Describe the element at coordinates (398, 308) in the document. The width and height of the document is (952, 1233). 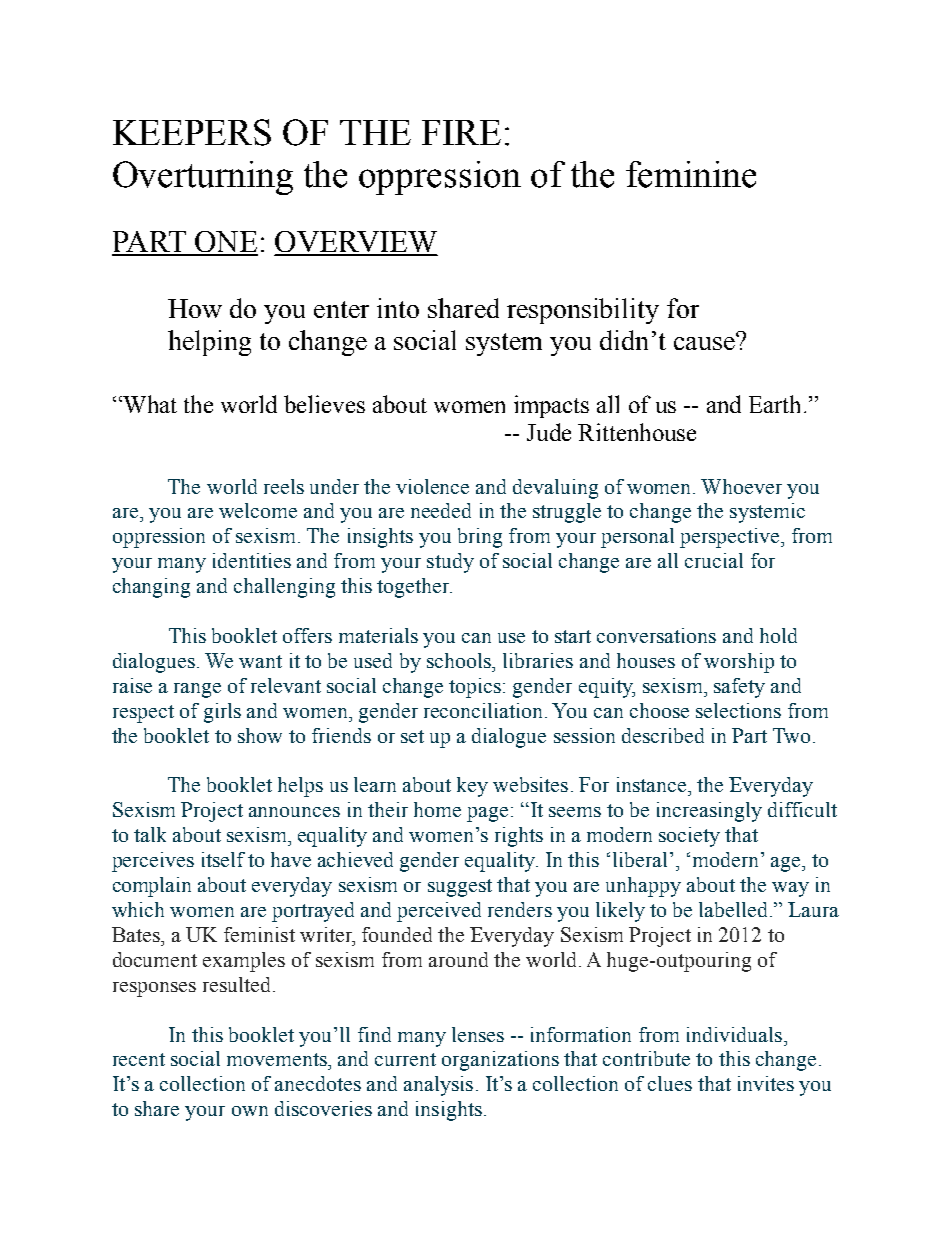
I see `into` at that location.
